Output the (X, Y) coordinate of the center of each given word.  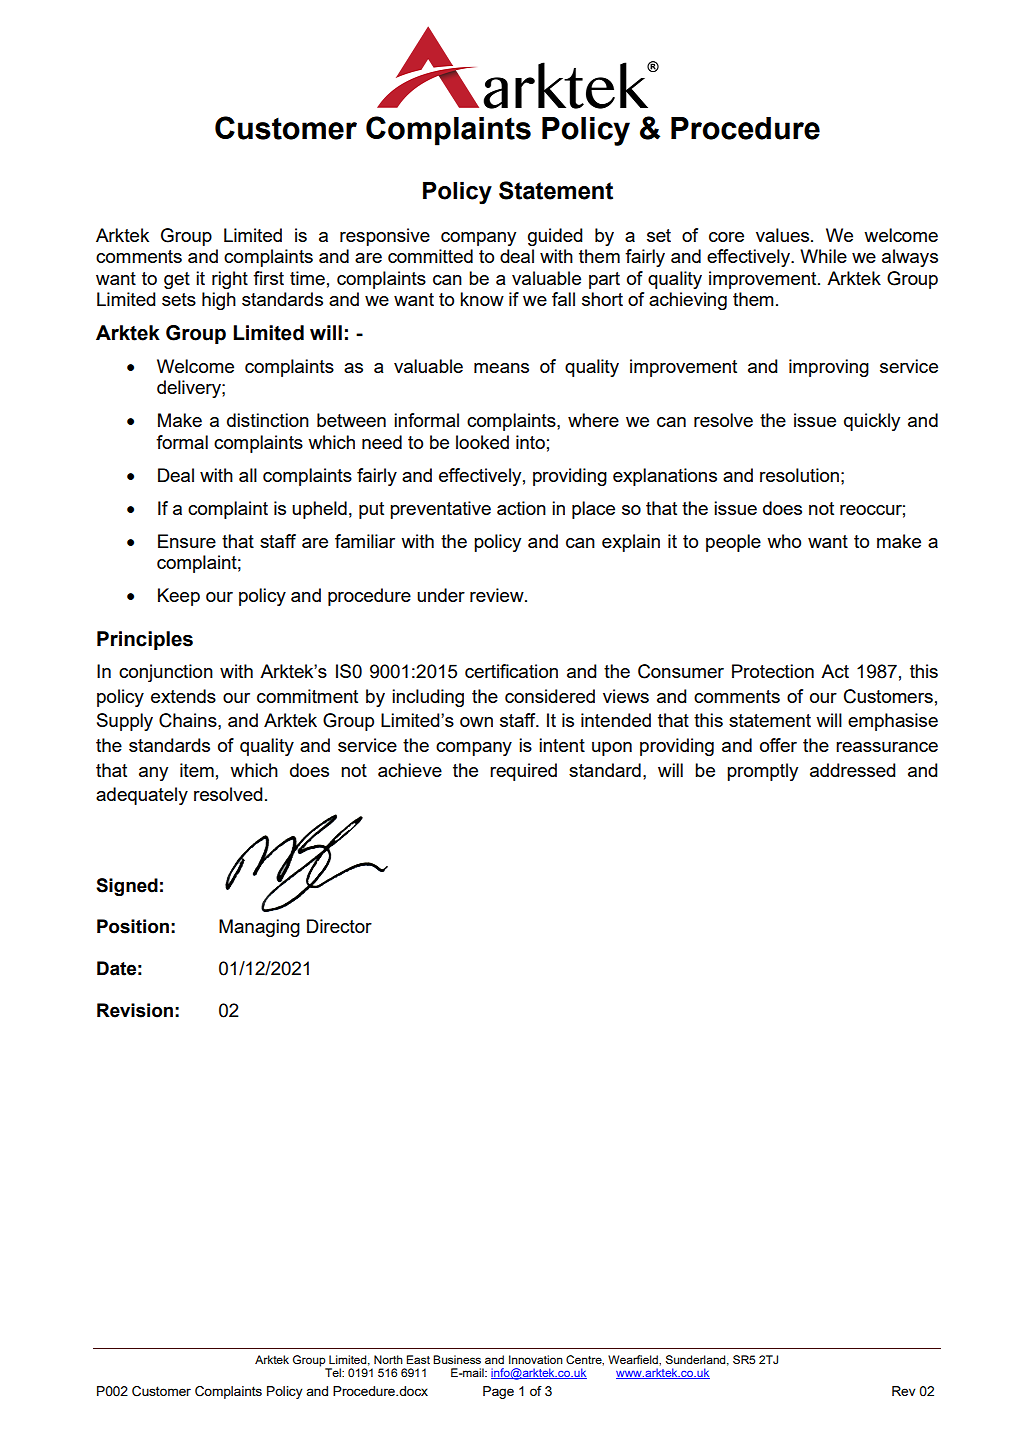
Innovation (536, 1359)
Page (498, 1392)
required (523, 772)
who (784, 541)
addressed (853, 770)
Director (339, 926)
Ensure (187, 541)
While (823, 256)
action (521, 508)
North (388, 1359)
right (230, 280)
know (482, 299)
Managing (259, 928)
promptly (762, 772)
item (197, 770)
